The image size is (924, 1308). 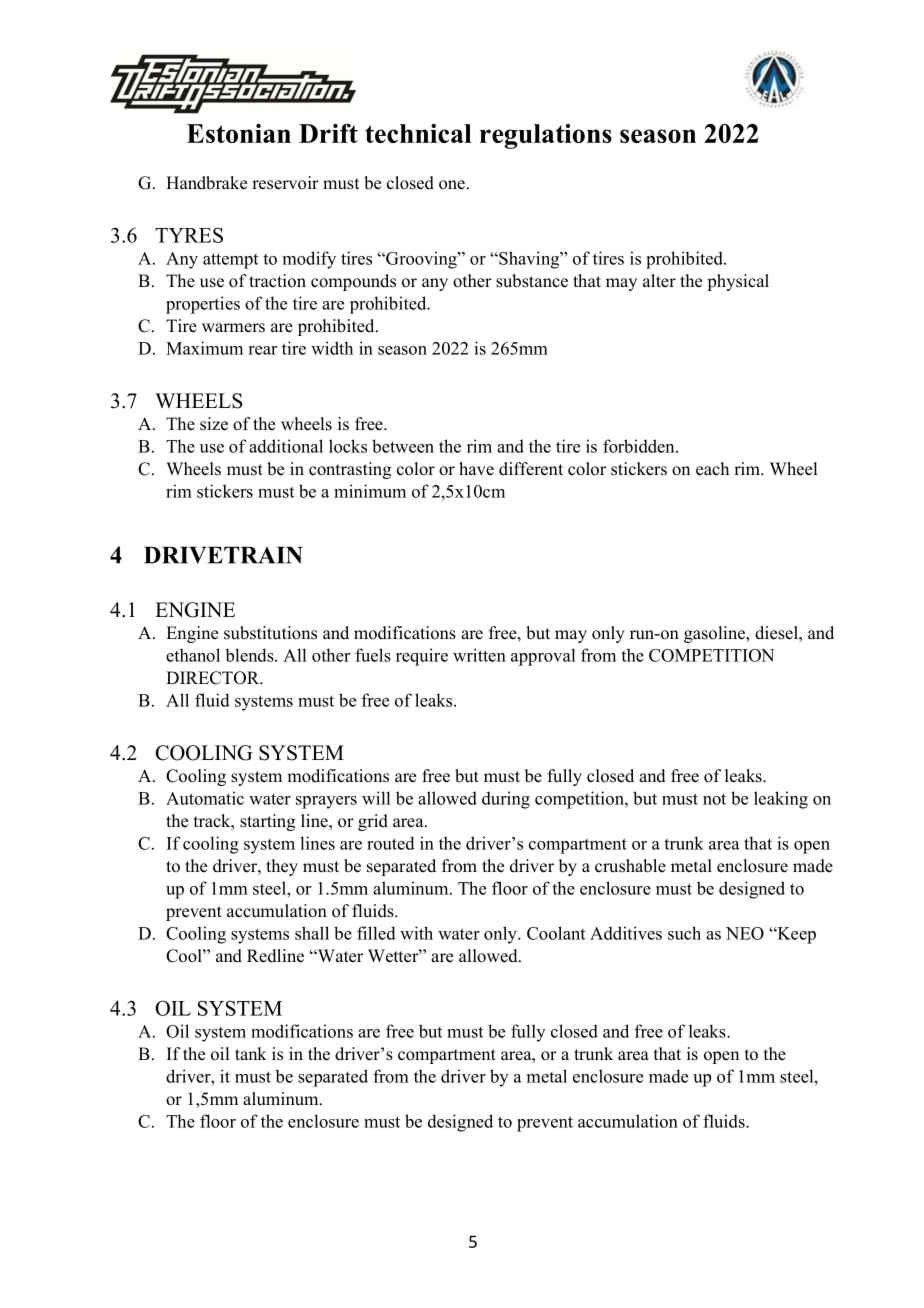 What do you see at coordinates (738, 282) in the screenshot?
I see `physical` at bounding box center [738, 282].
